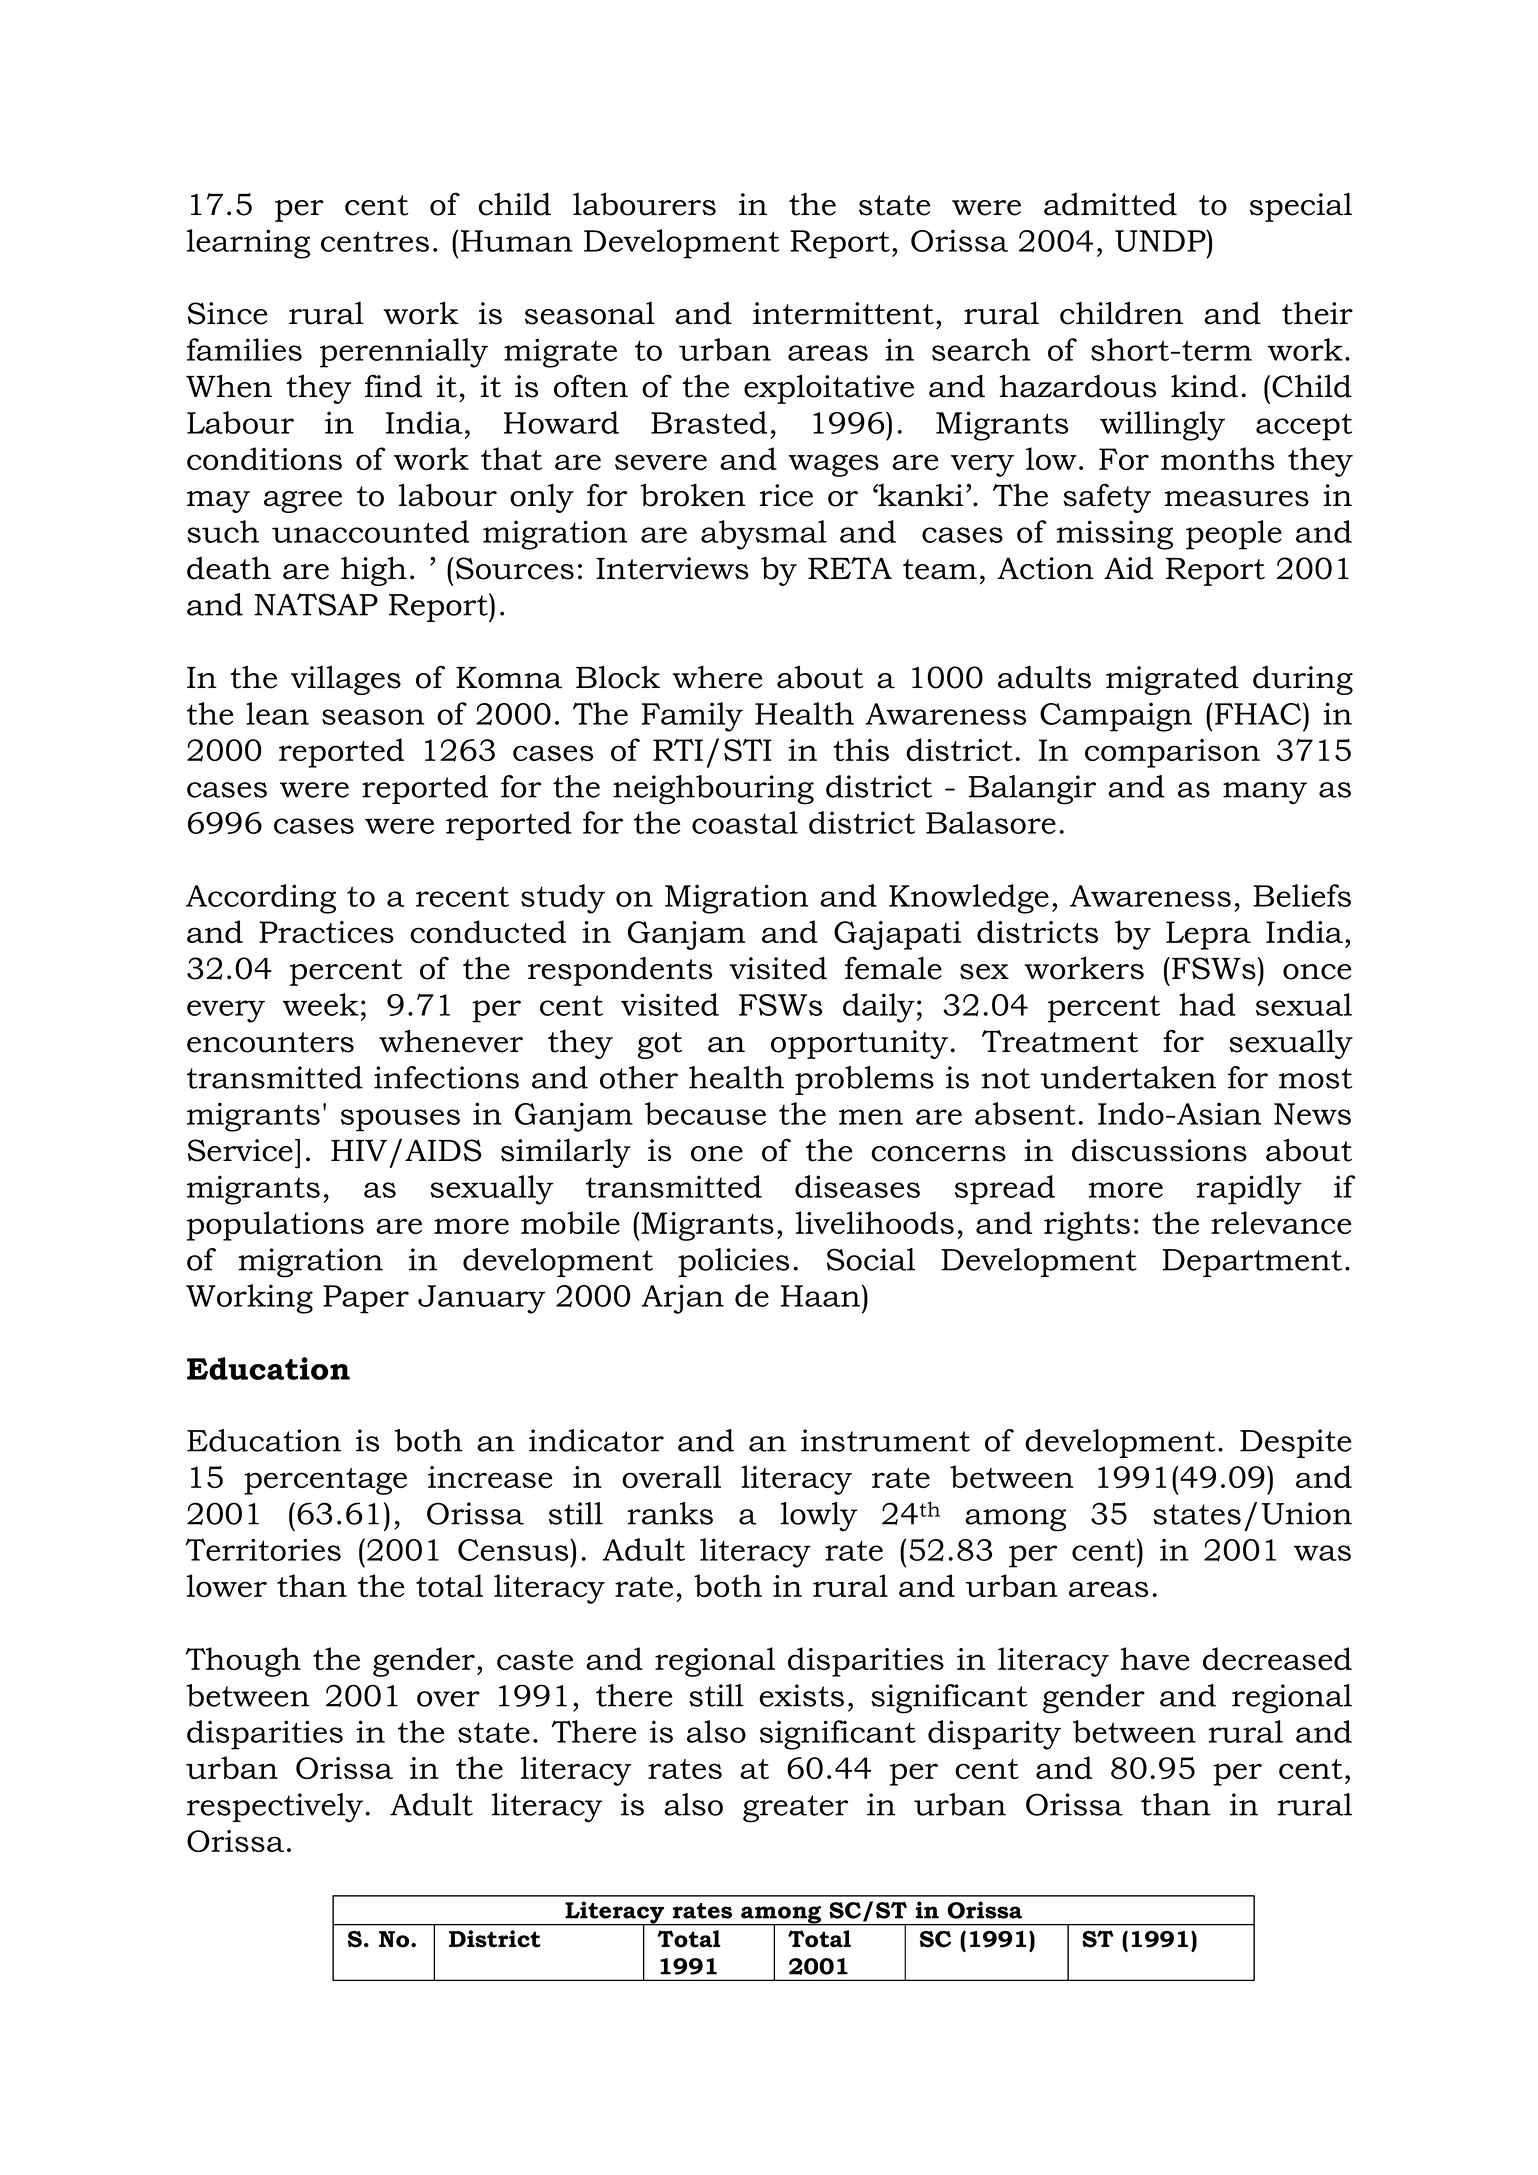 The image size is (1538, 2175). I want to click on during, so click(1303, 680).
